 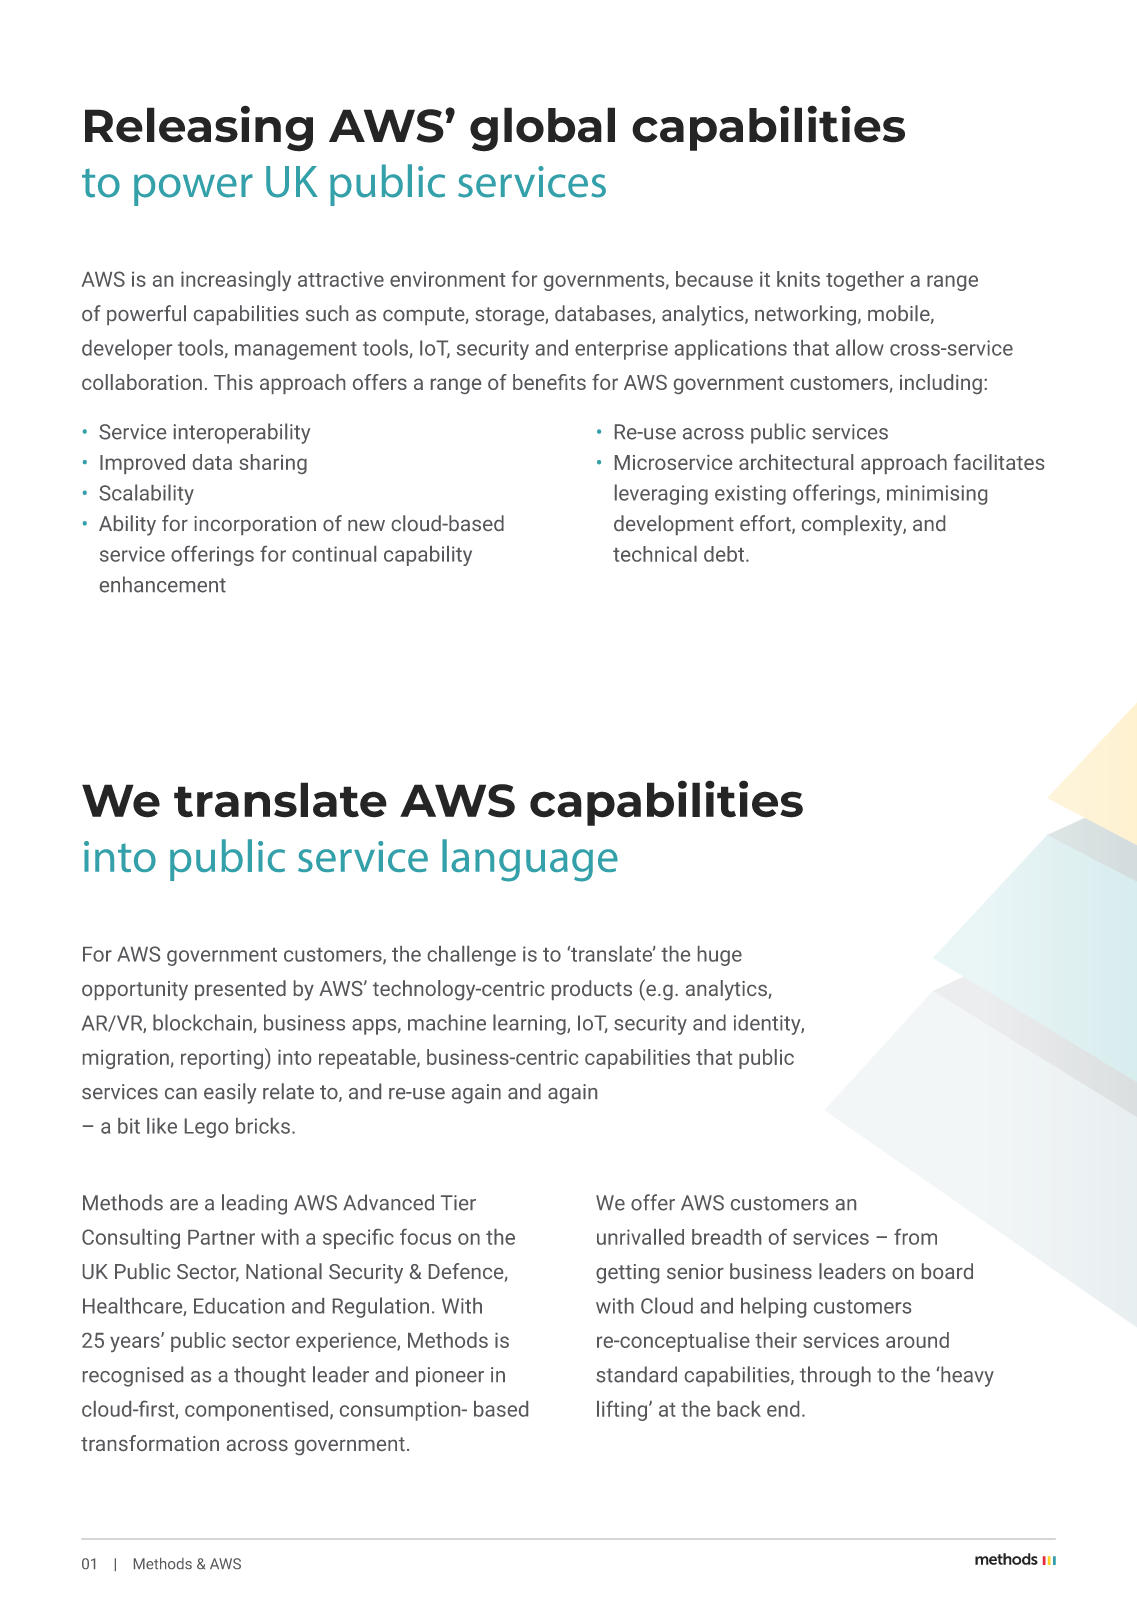 What do you see at coordinates (530, 860) in the screenshot?
I see `language` at bounding box center [530, 860].
